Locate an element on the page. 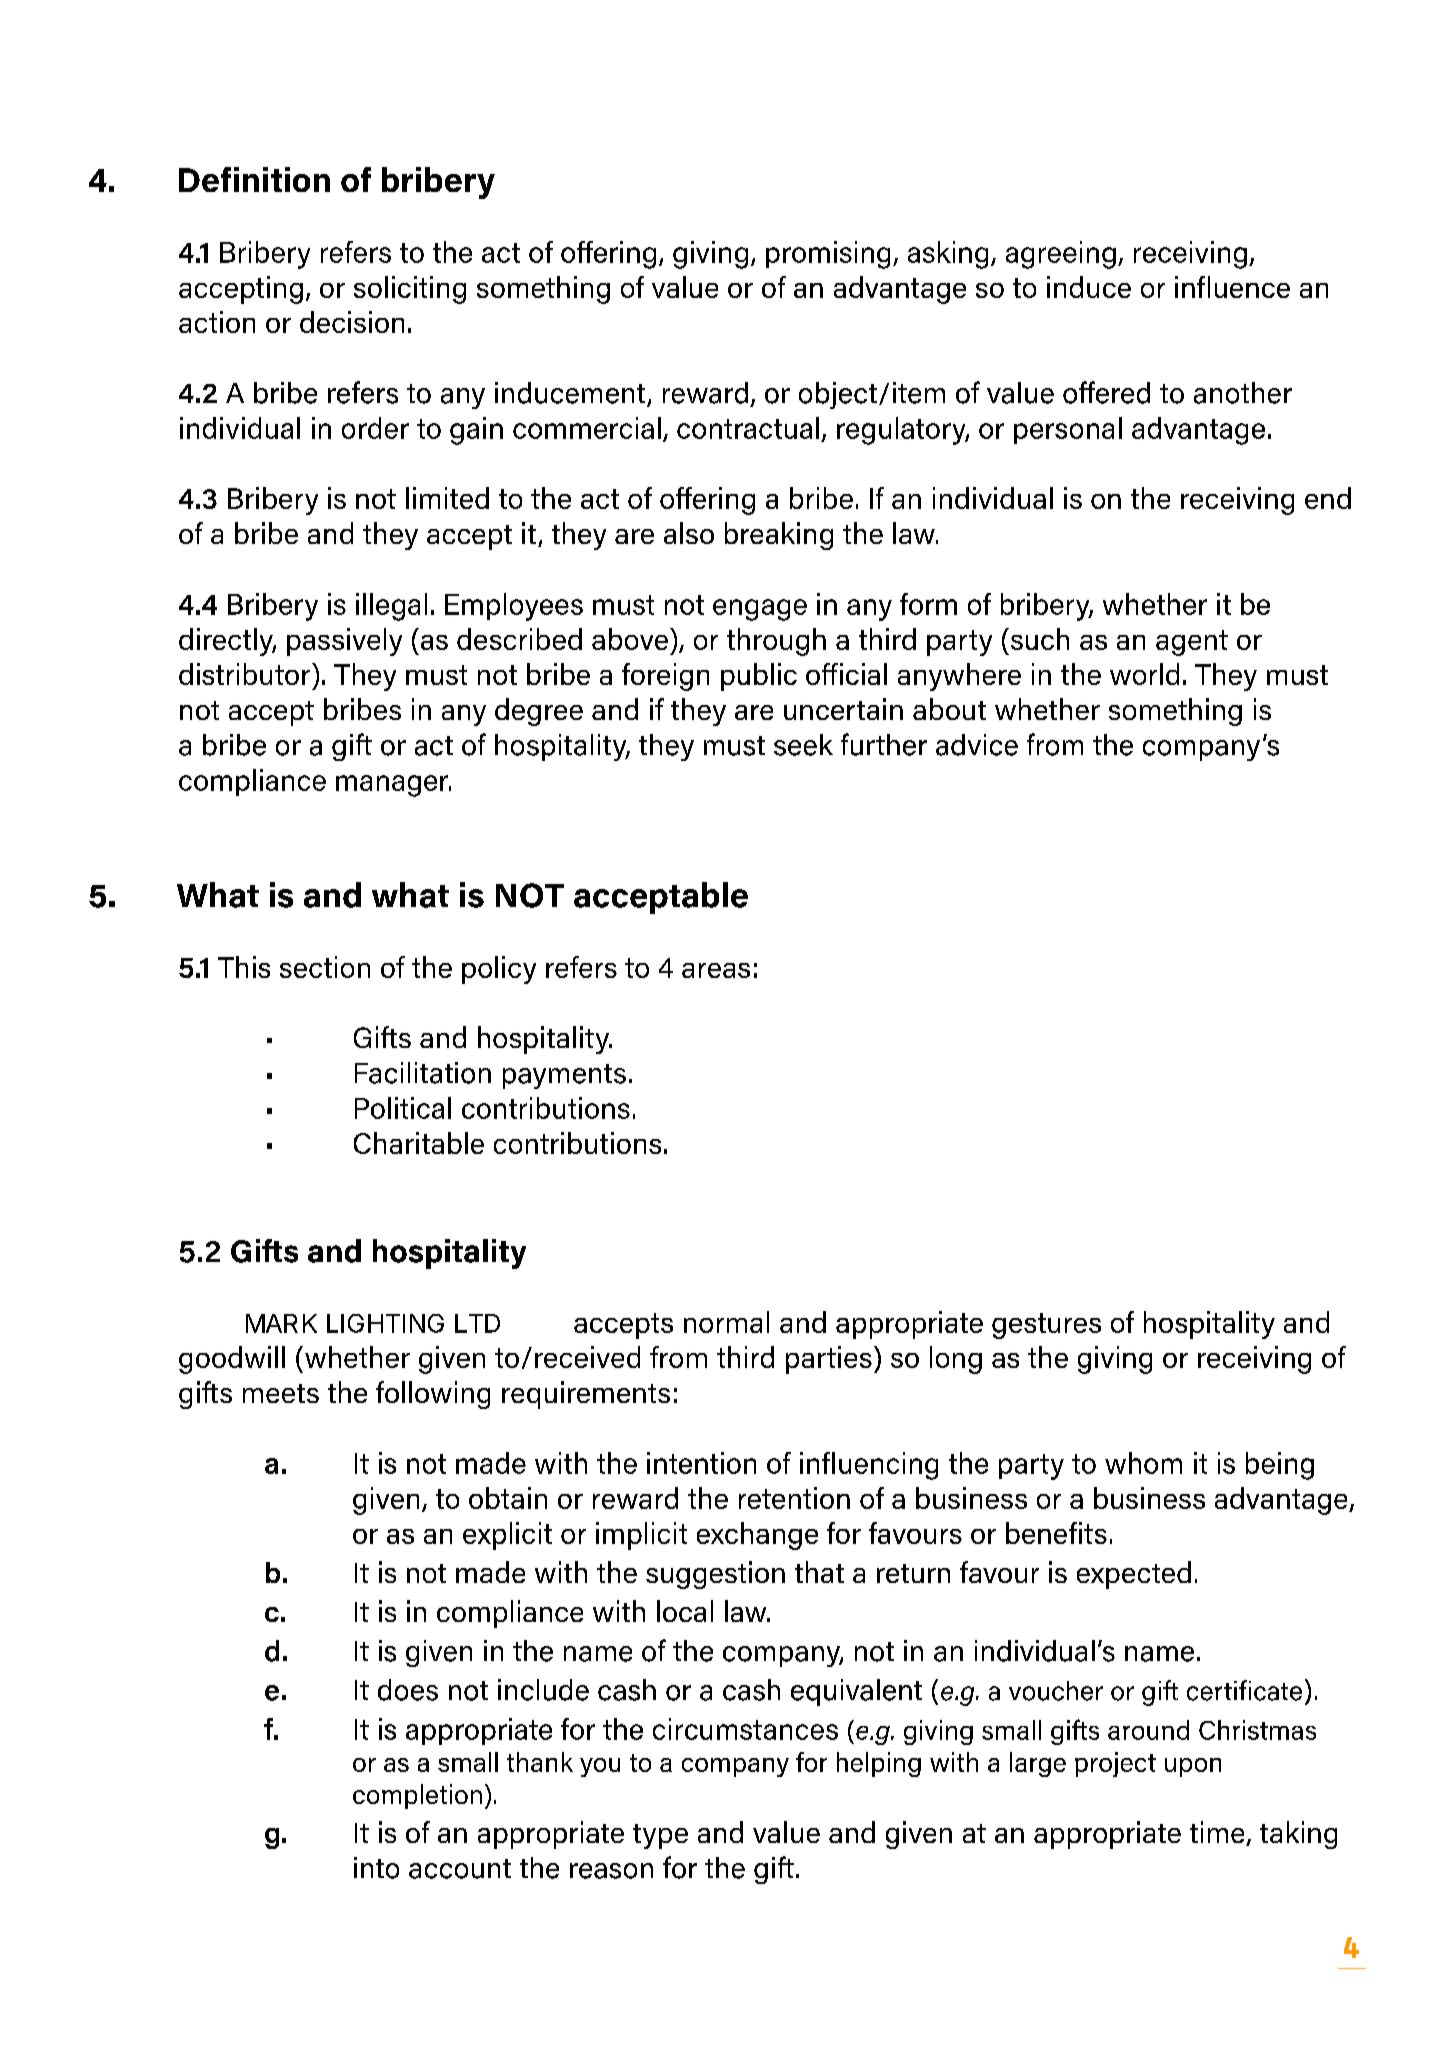 The height and width of the document is (2058, 1455). meets is located at coordinates (281, 1393).
